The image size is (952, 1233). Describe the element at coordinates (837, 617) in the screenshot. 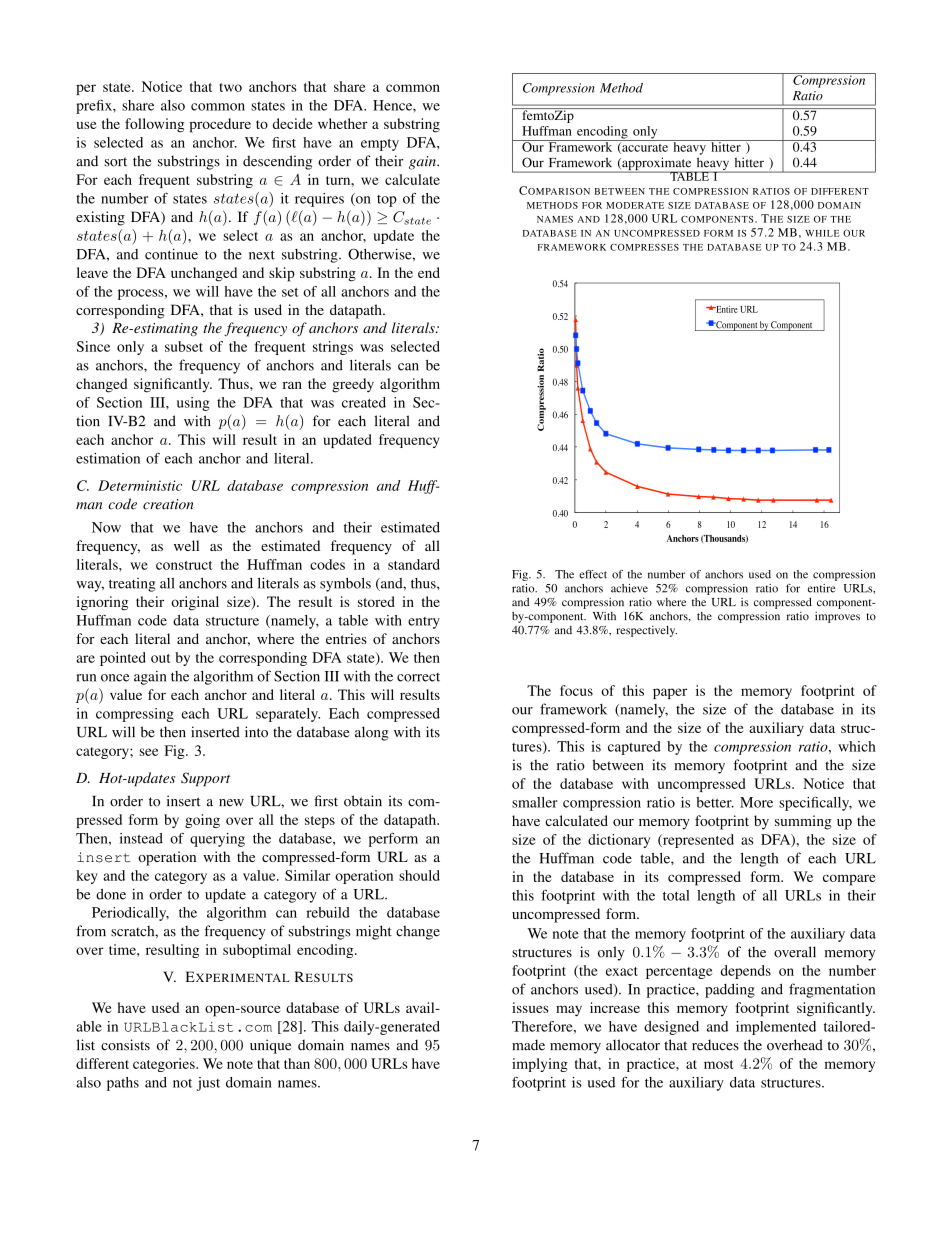

I see `improves` at that location.
